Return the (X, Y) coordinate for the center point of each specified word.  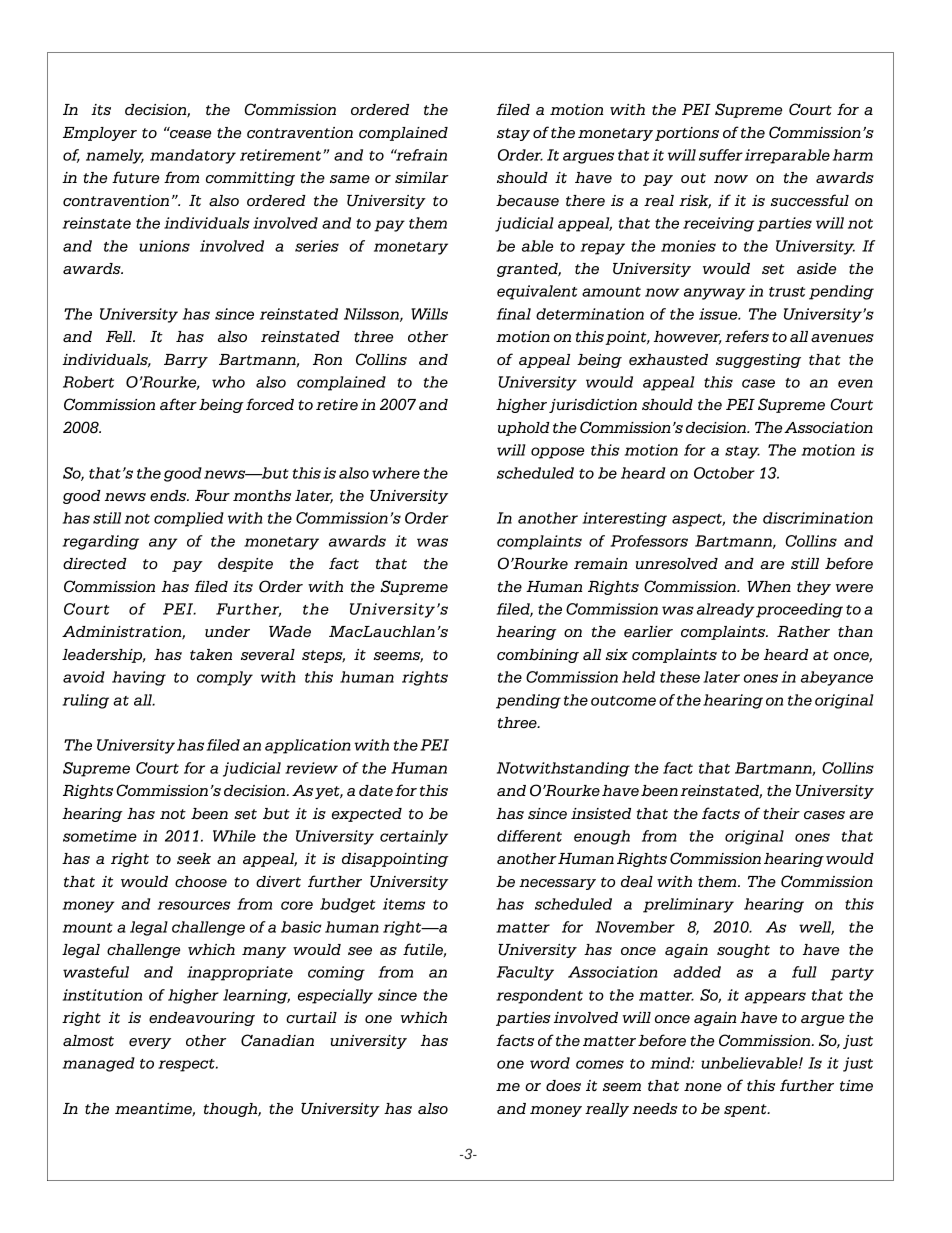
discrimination (818, 518)
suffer (721, 155)
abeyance (837, 678)
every (150, 1043)
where (396, 473)
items (404, 904)
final (513, 314)
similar (422, 177)
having (139, 678)
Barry (186, 361)
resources (194, 905)
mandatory (193, 156)
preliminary (688, 905)
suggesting (758, 361)
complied (189, 519)
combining (538, 656)
